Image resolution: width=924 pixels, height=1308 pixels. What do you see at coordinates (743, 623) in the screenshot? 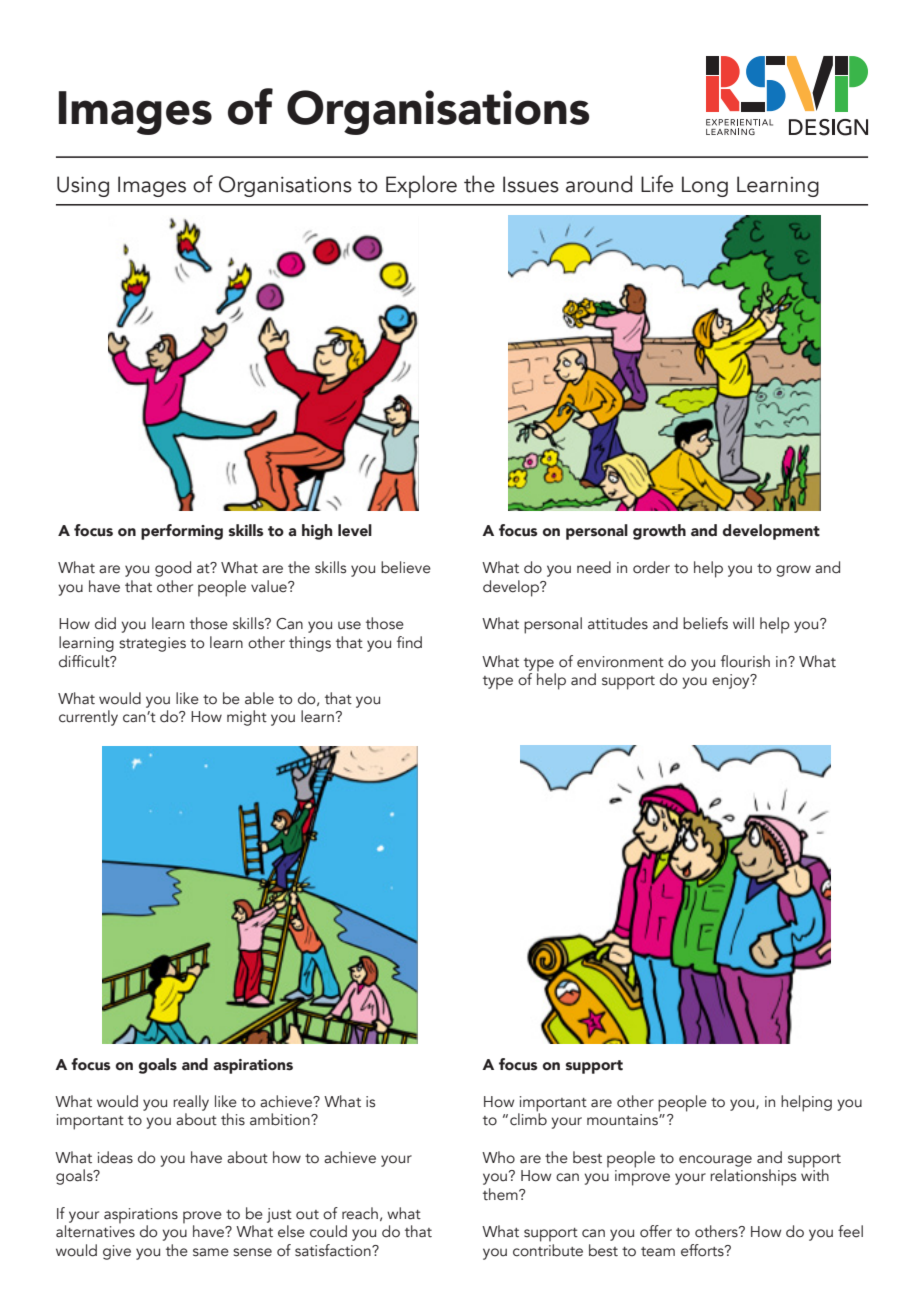
I see `will` at bounding box center [743, 623].
